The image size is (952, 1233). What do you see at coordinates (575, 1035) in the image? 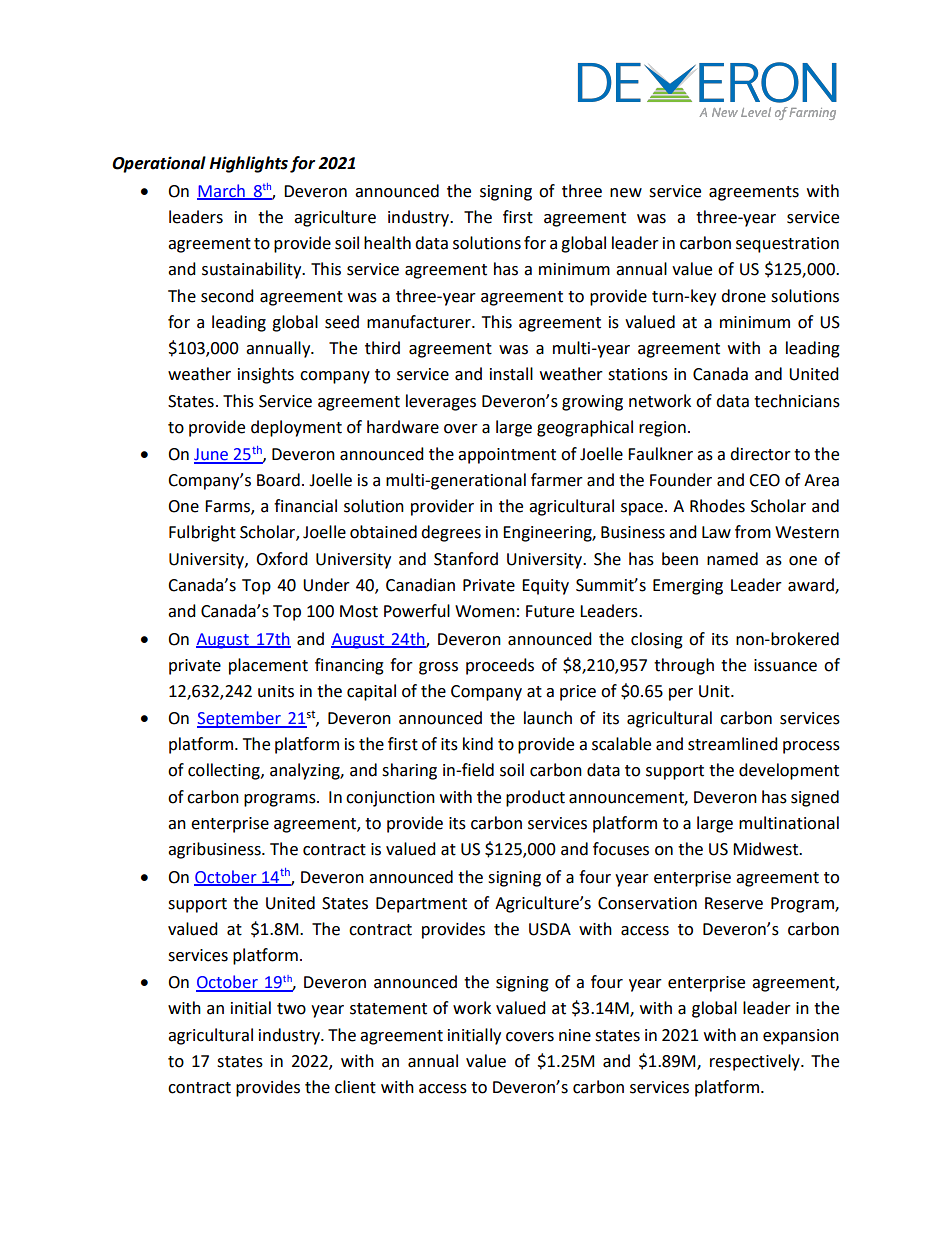
I see `nine` at bounding box center [575, 1035].
